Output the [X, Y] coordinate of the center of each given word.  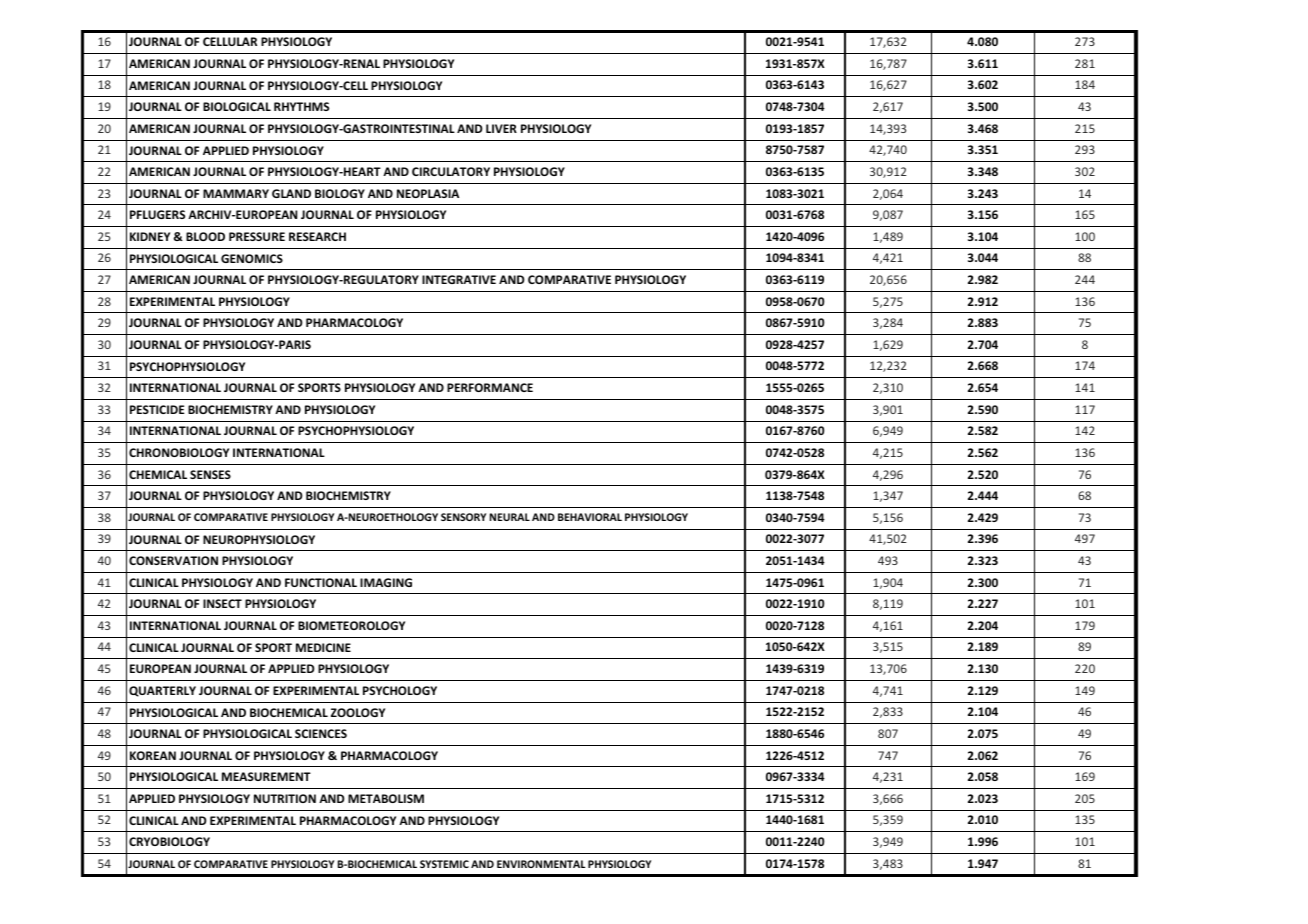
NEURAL [510, 517]
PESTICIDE [157, 409]
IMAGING [386, 582]
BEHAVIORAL [590, 517]
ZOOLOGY [358, 712]
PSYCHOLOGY [400, 690]
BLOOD [205, 236]
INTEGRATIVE [459, 279]
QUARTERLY [162, 691]
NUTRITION [285, 798]
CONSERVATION [173, 560]
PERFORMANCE [490, 387]
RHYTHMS [301, 106]
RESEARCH [317, 236]
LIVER [501, 128]
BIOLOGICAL [237, 106]
